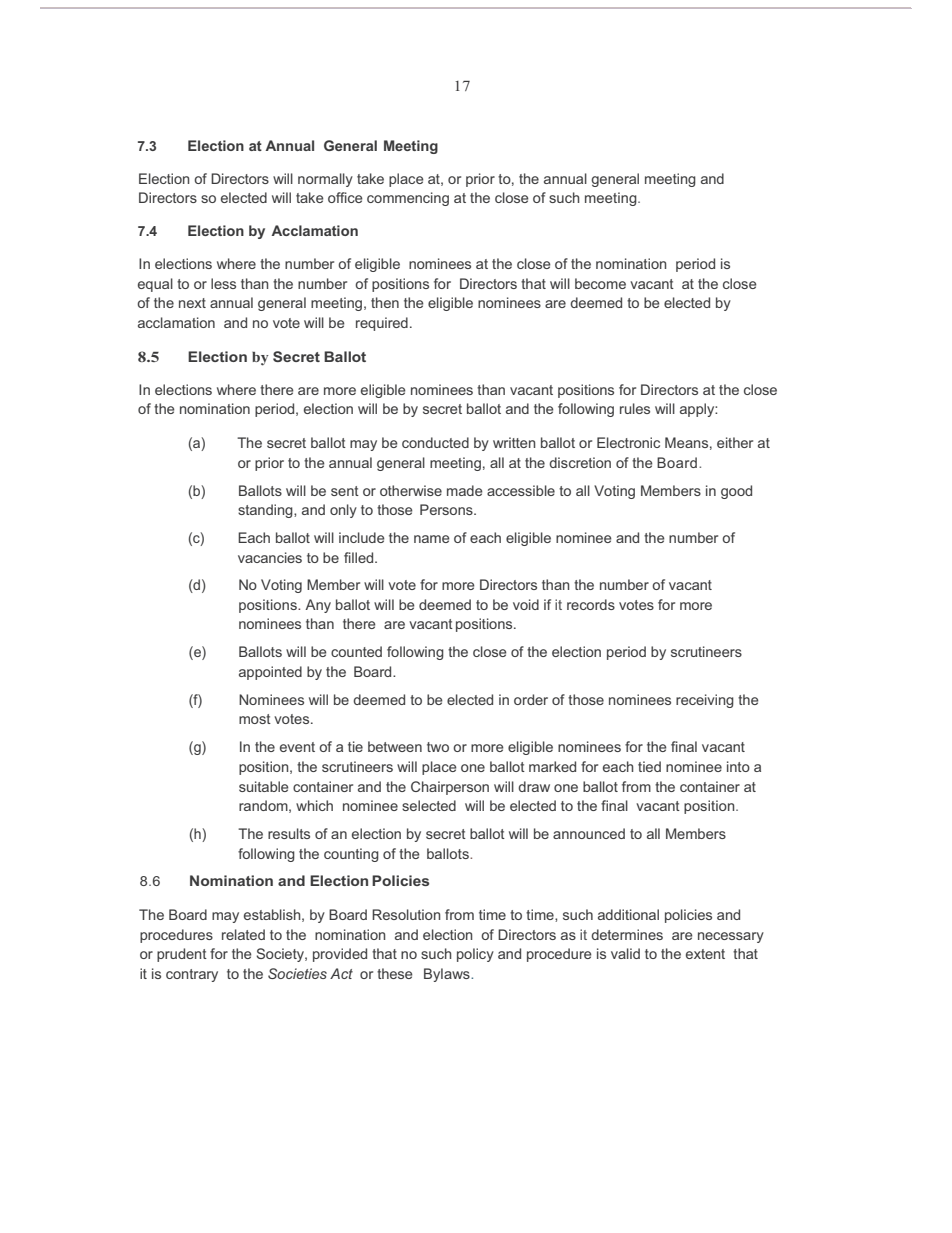 The image size is (952, 1233). I want to click on most, so click(255, 719).
